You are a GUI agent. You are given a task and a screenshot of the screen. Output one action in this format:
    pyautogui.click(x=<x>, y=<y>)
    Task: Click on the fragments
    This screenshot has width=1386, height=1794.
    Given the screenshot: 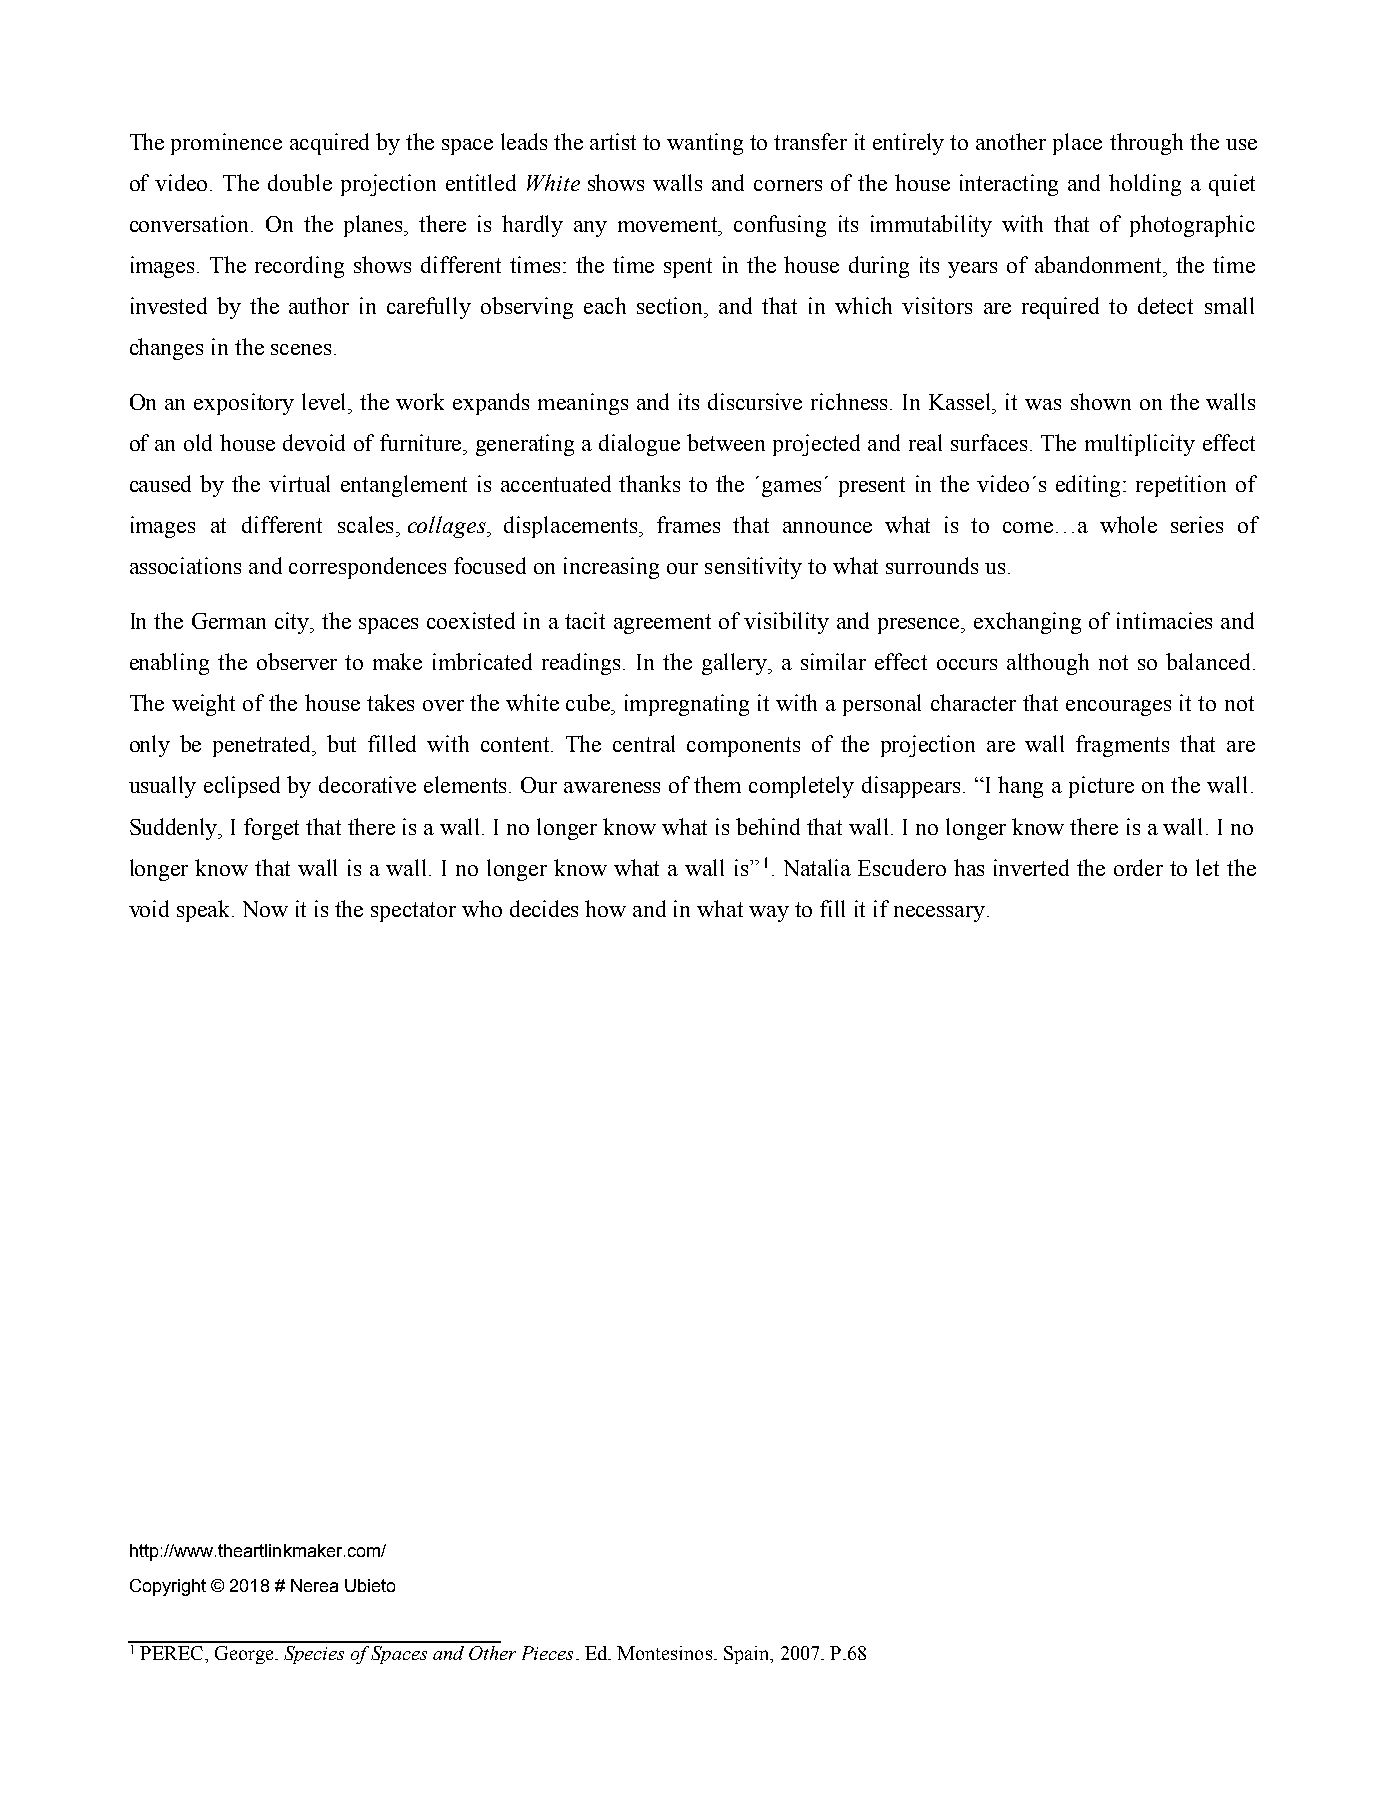 What is the action you would take?
    pyautogui.click(x=1122, y=746)
